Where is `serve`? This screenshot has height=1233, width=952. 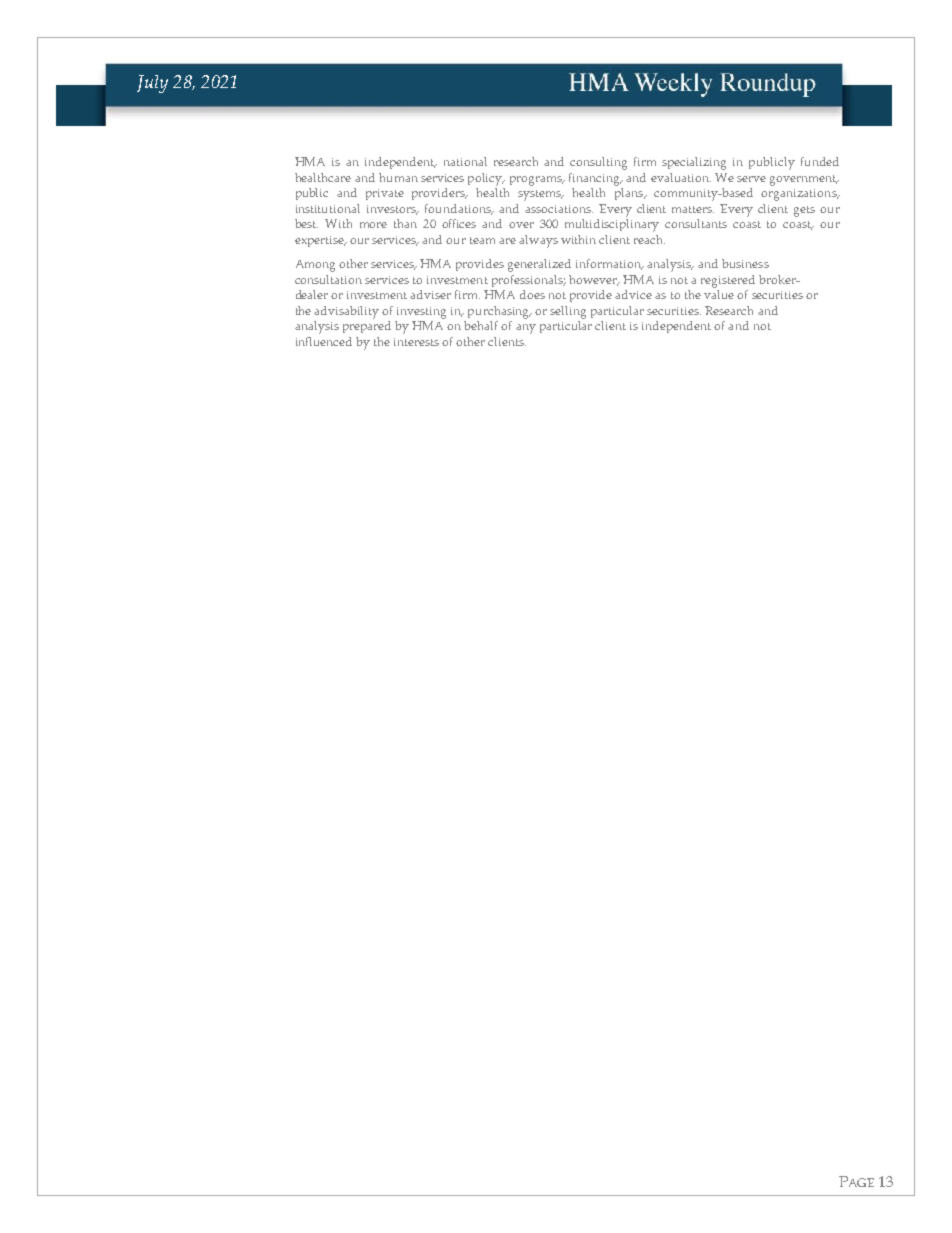
serve is located at coordinates (751, 179).
